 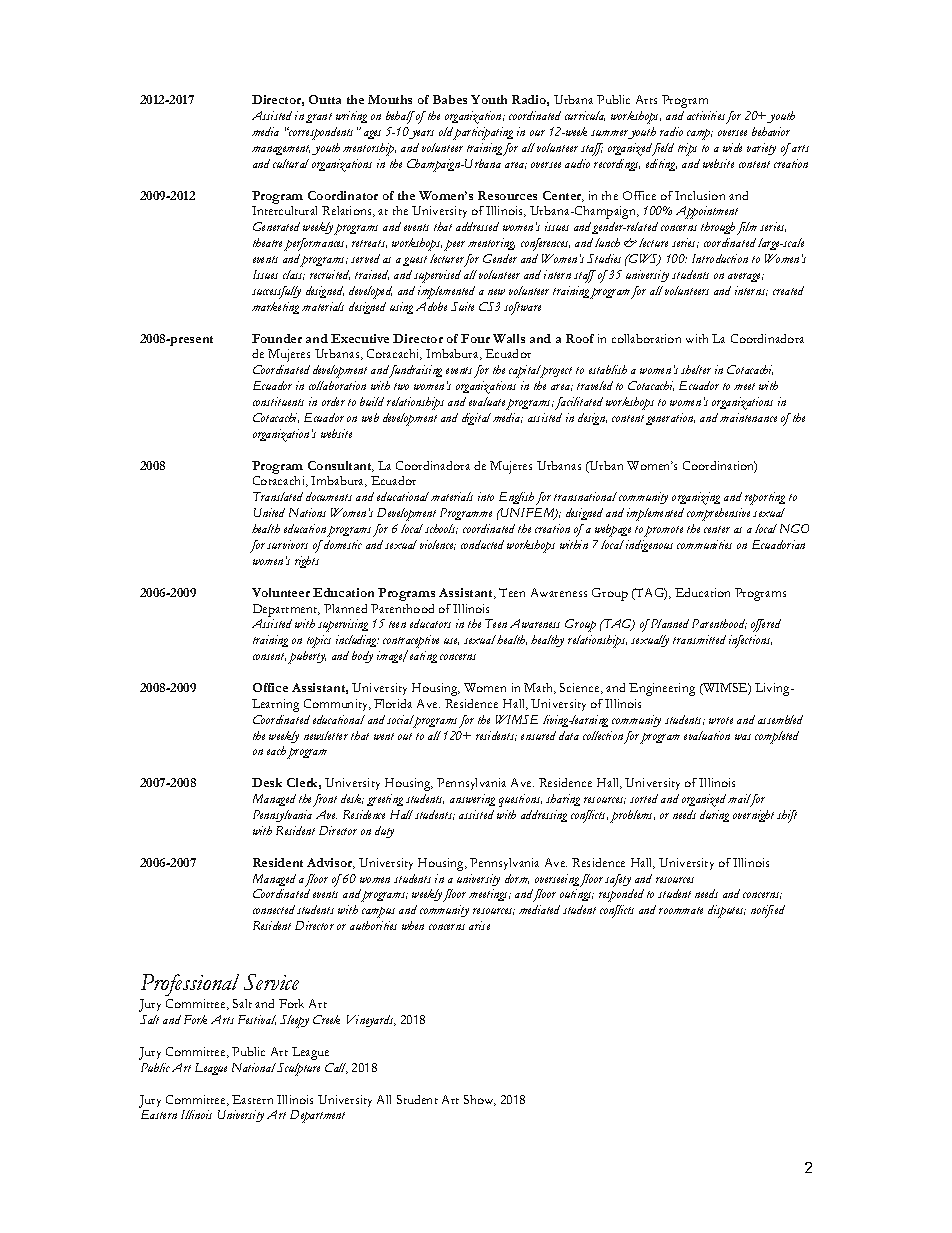 What do you see at coordinates (714, 816) in the screenshot?
I see `during` at bounding box center [714, 816].
